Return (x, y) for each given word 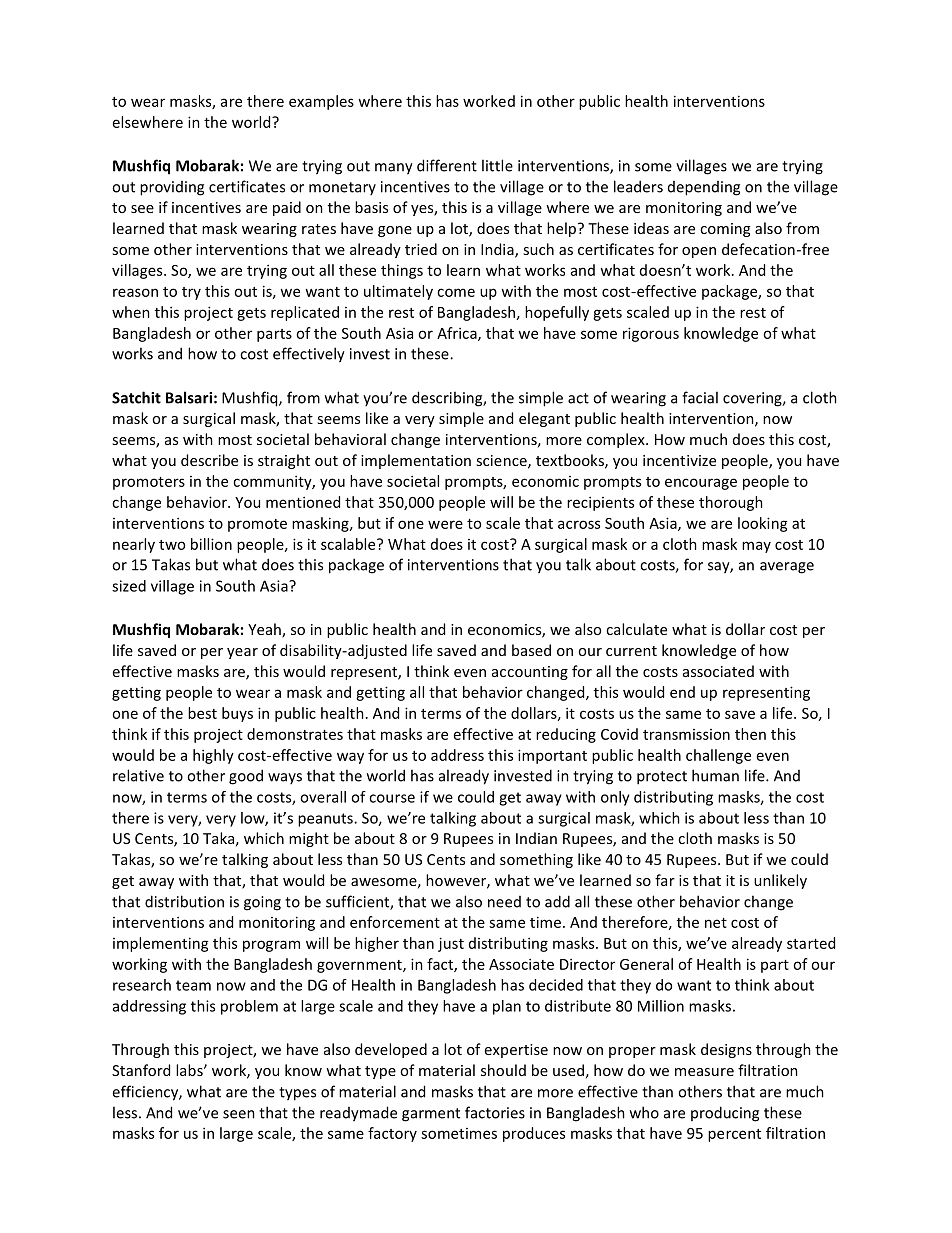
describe (209, 460)
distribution (184, 901)
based (531, 650)
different (447, 165)
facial (700, 397)
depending (704, 188)
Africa (458, 334)
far (665, 880)
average (787, 568)
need (504, 902)
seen (239, 1114)
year (242, 653)
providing (172, 188)
